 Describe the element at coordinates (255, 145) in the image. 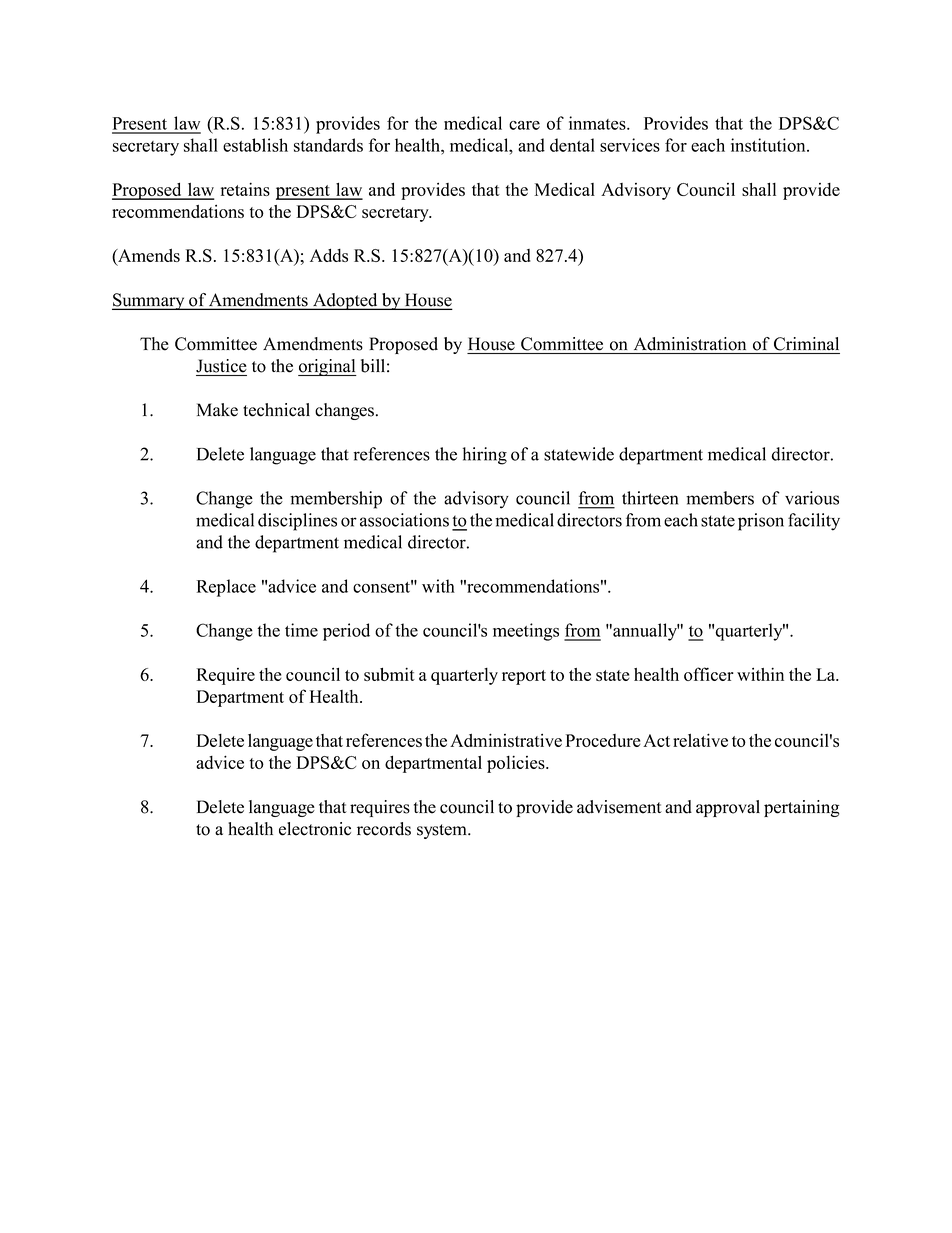

I see `establish` at that location.
